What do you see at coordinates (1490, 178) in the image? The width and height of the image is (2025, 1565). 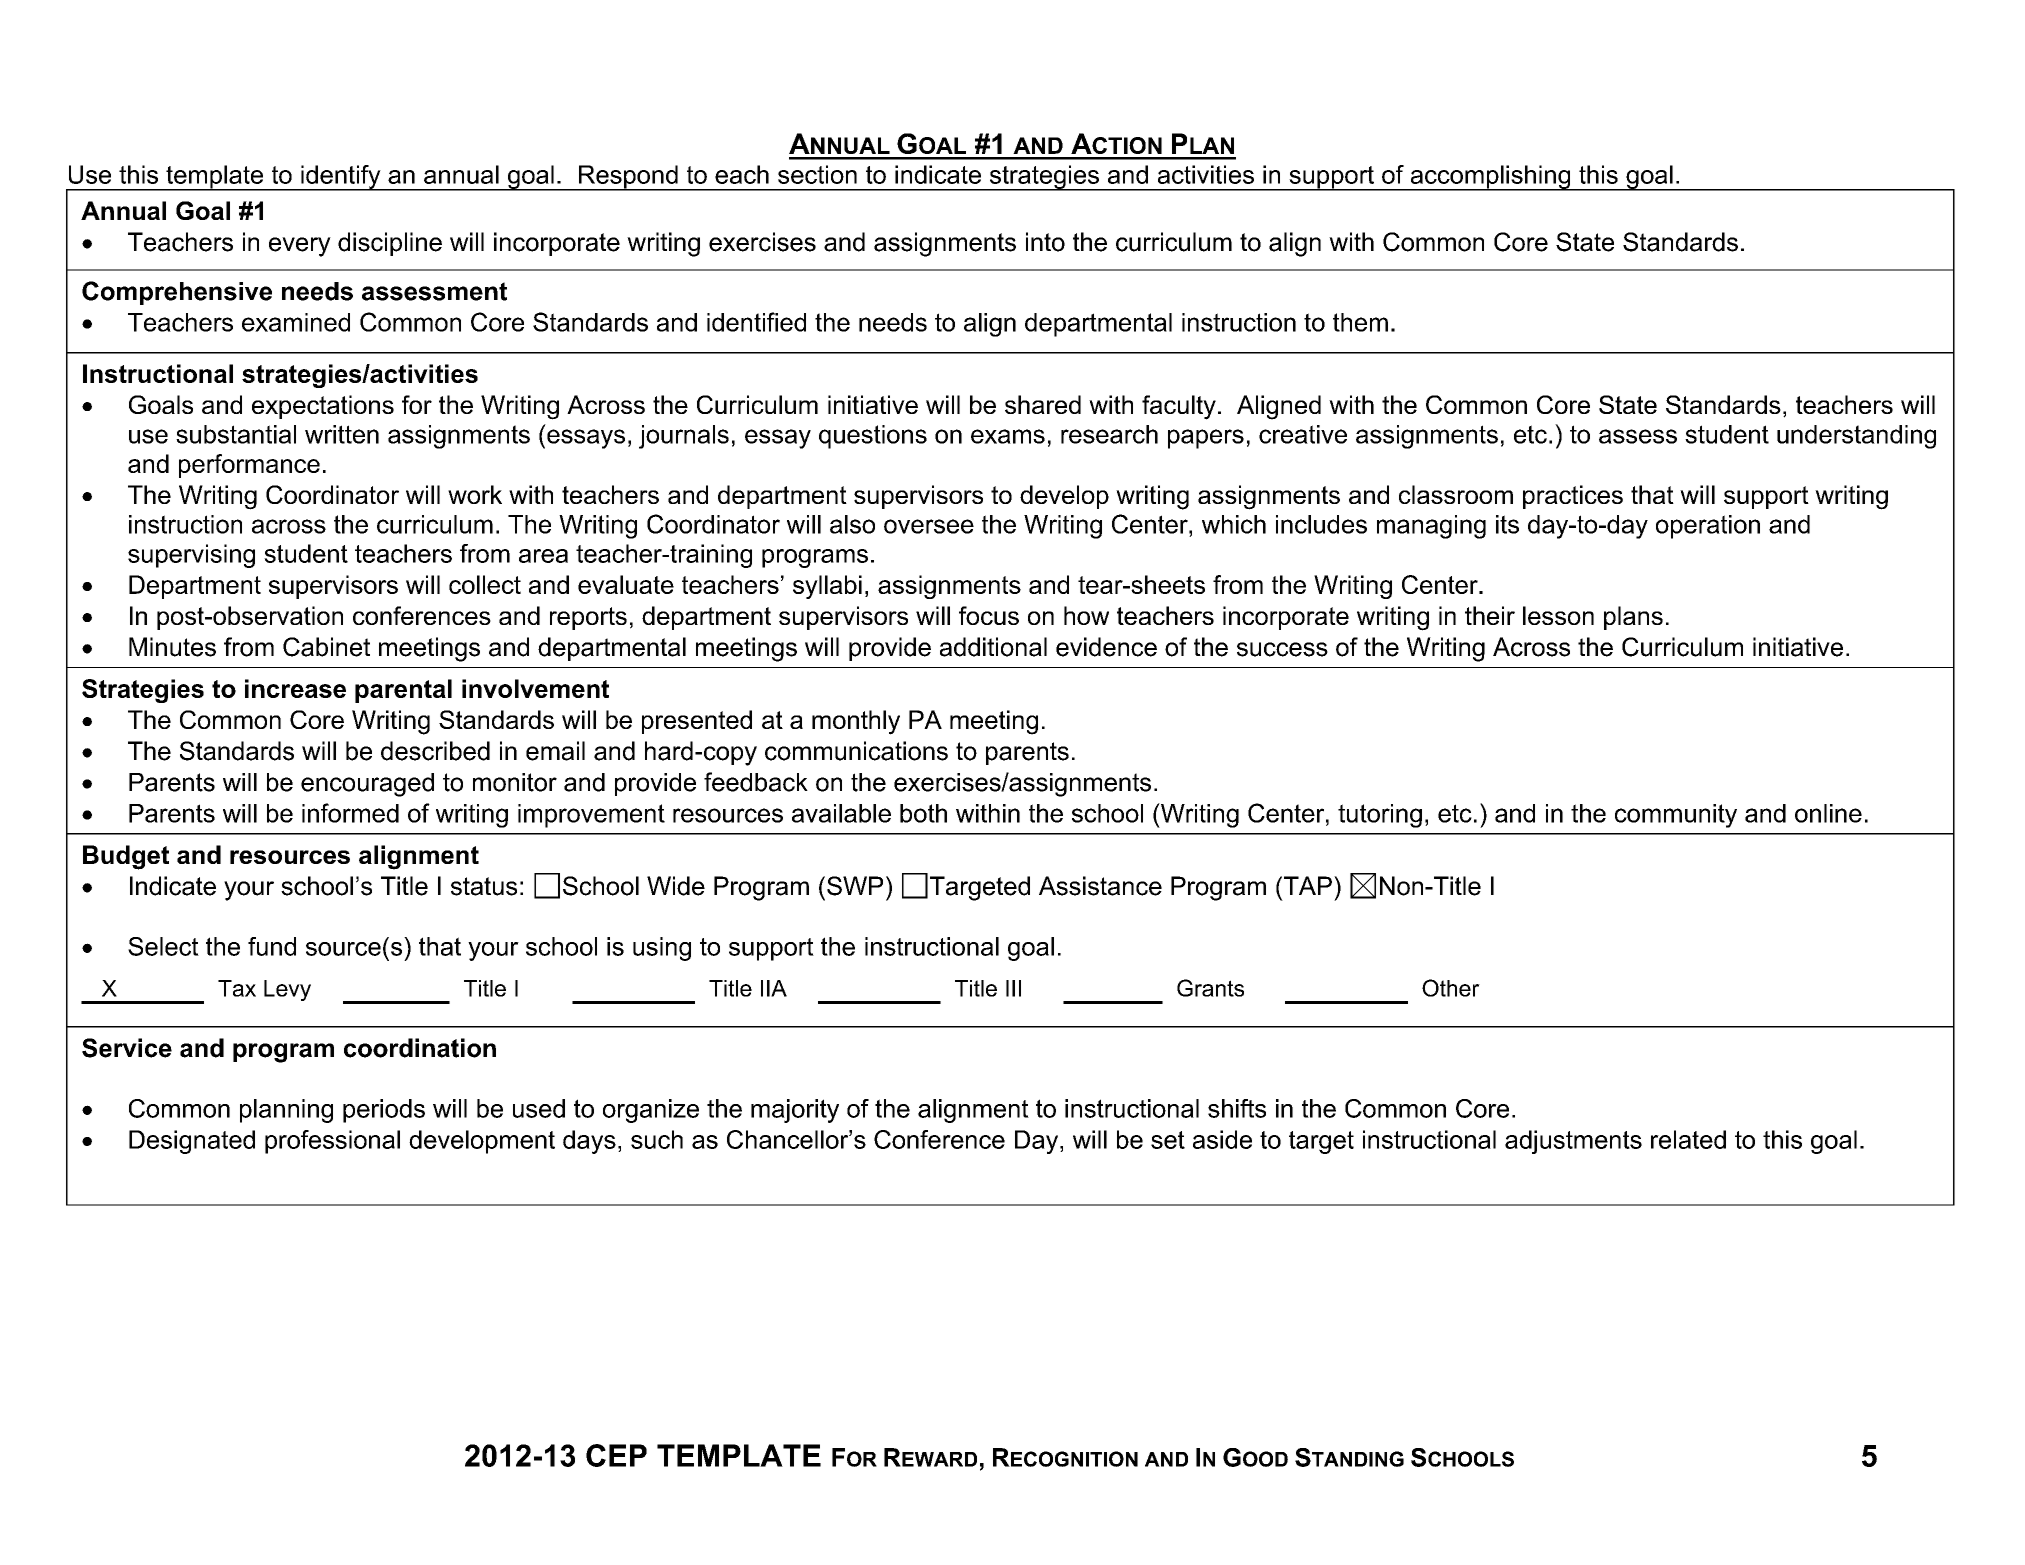 I see `accomplishing` at bounding box center [1490, 178].
